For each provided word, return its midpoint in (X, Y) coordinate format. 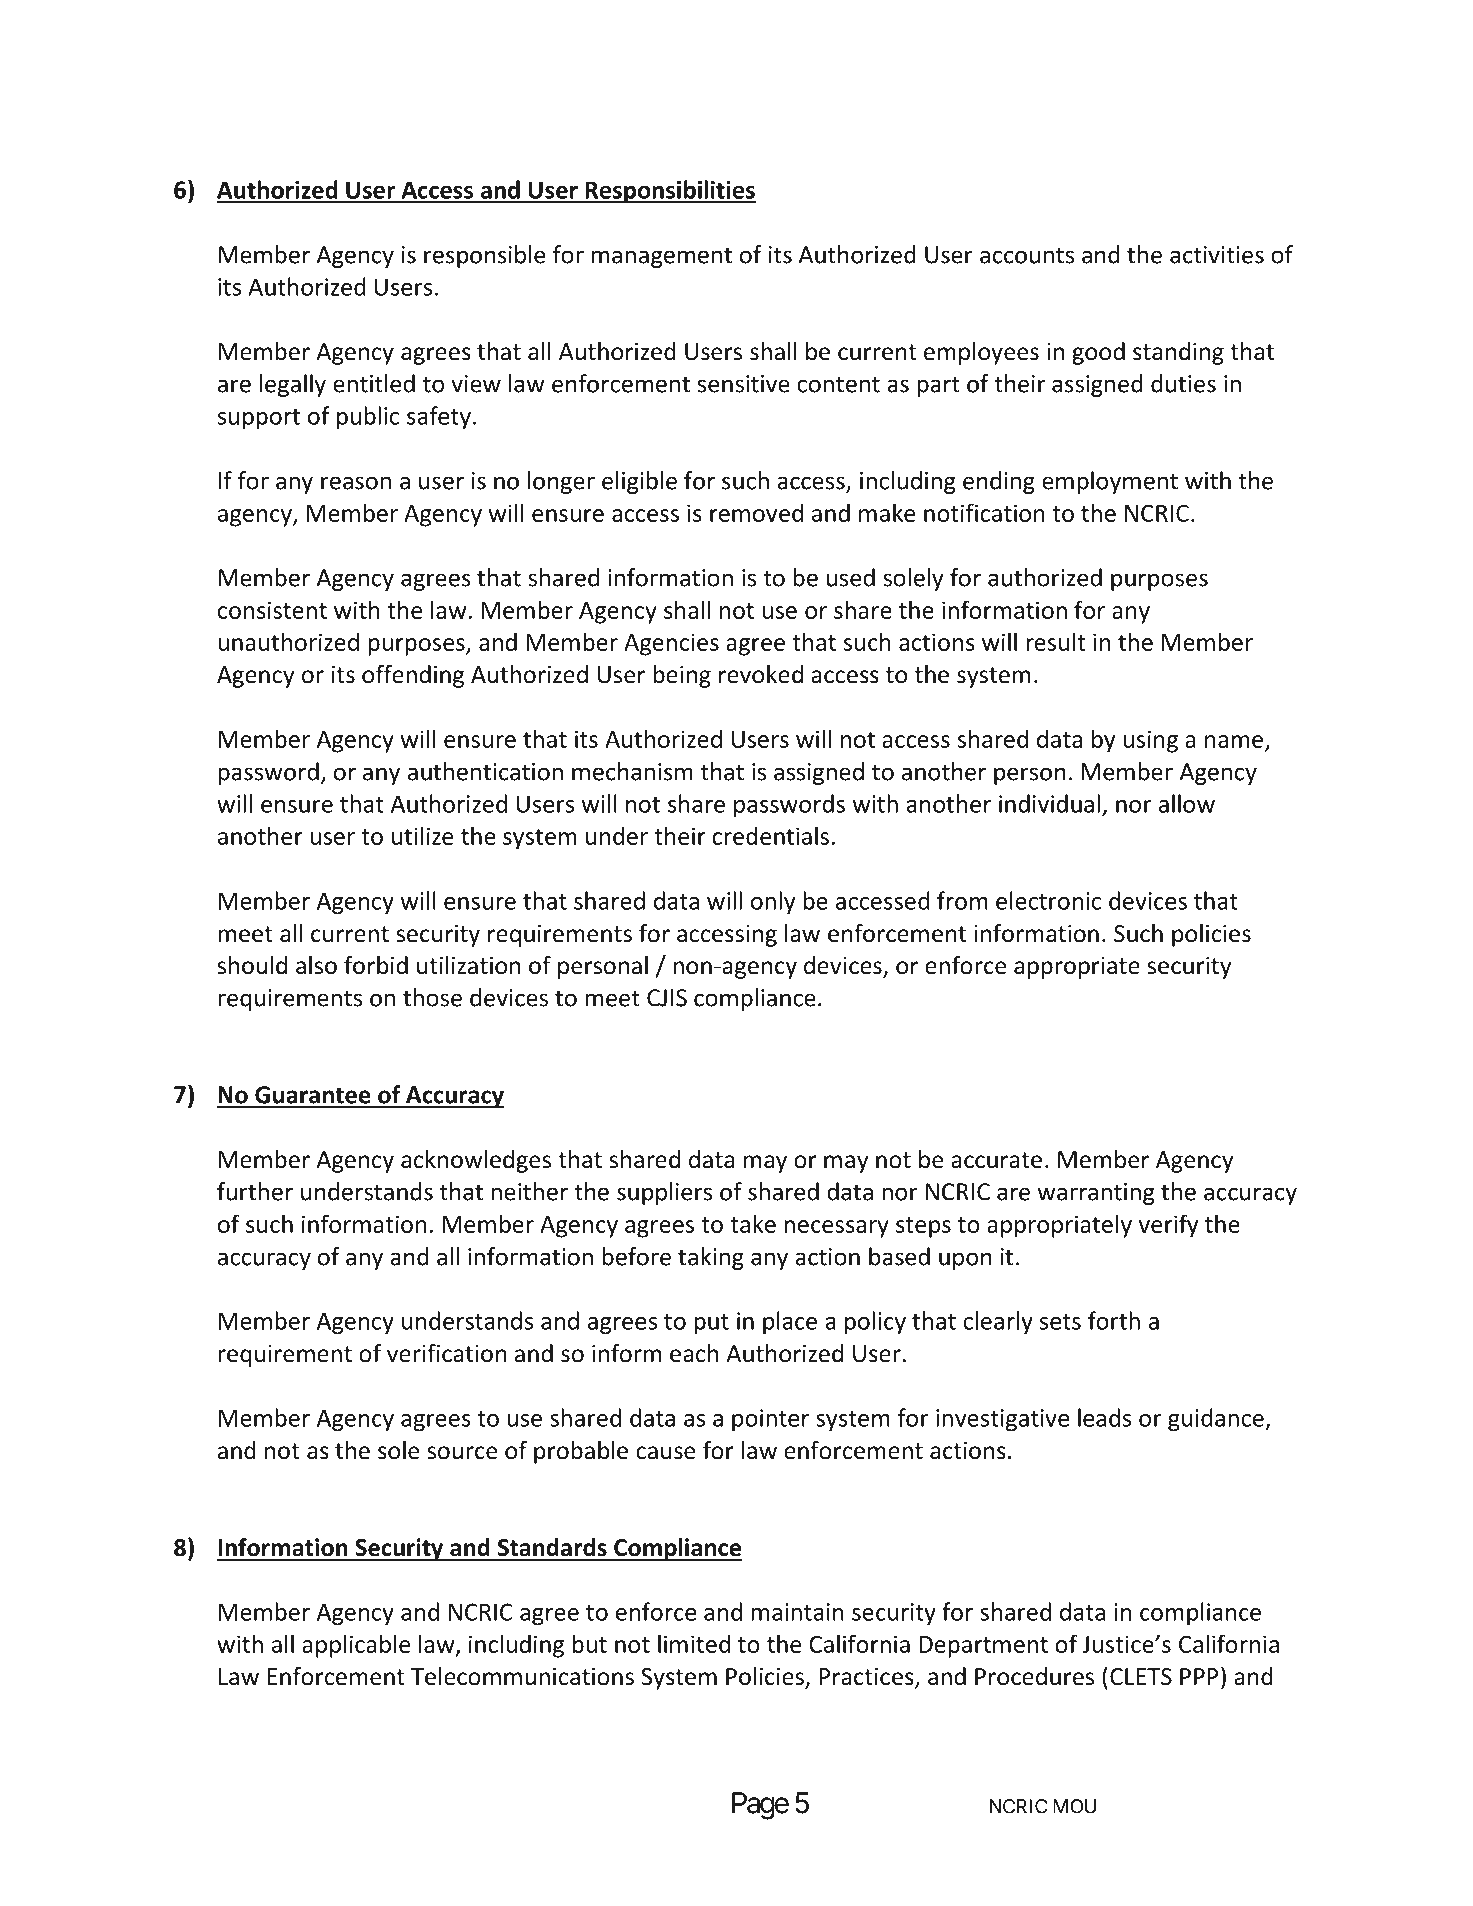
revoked (761, 674)
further (255, 1191)
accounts (1027, 255)
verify (1168, 1226)
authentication (485, 771)
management (661, 257)
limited (694, 1643)
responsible (484, 256)
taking (711, 1258)
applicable (356, 1646)
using (1151, 741)
